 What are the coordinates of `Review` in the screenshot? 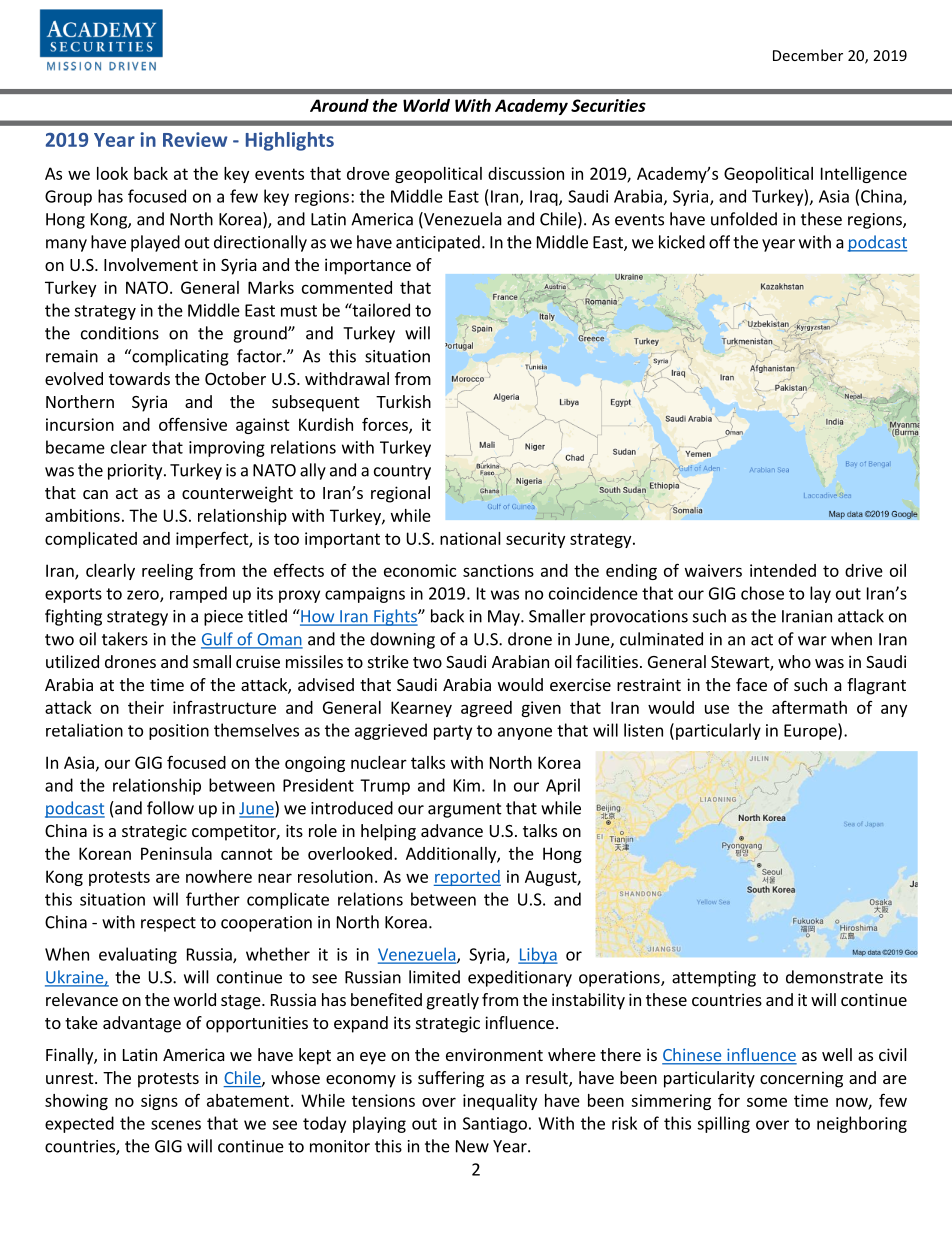 It's located at (195, 139).
